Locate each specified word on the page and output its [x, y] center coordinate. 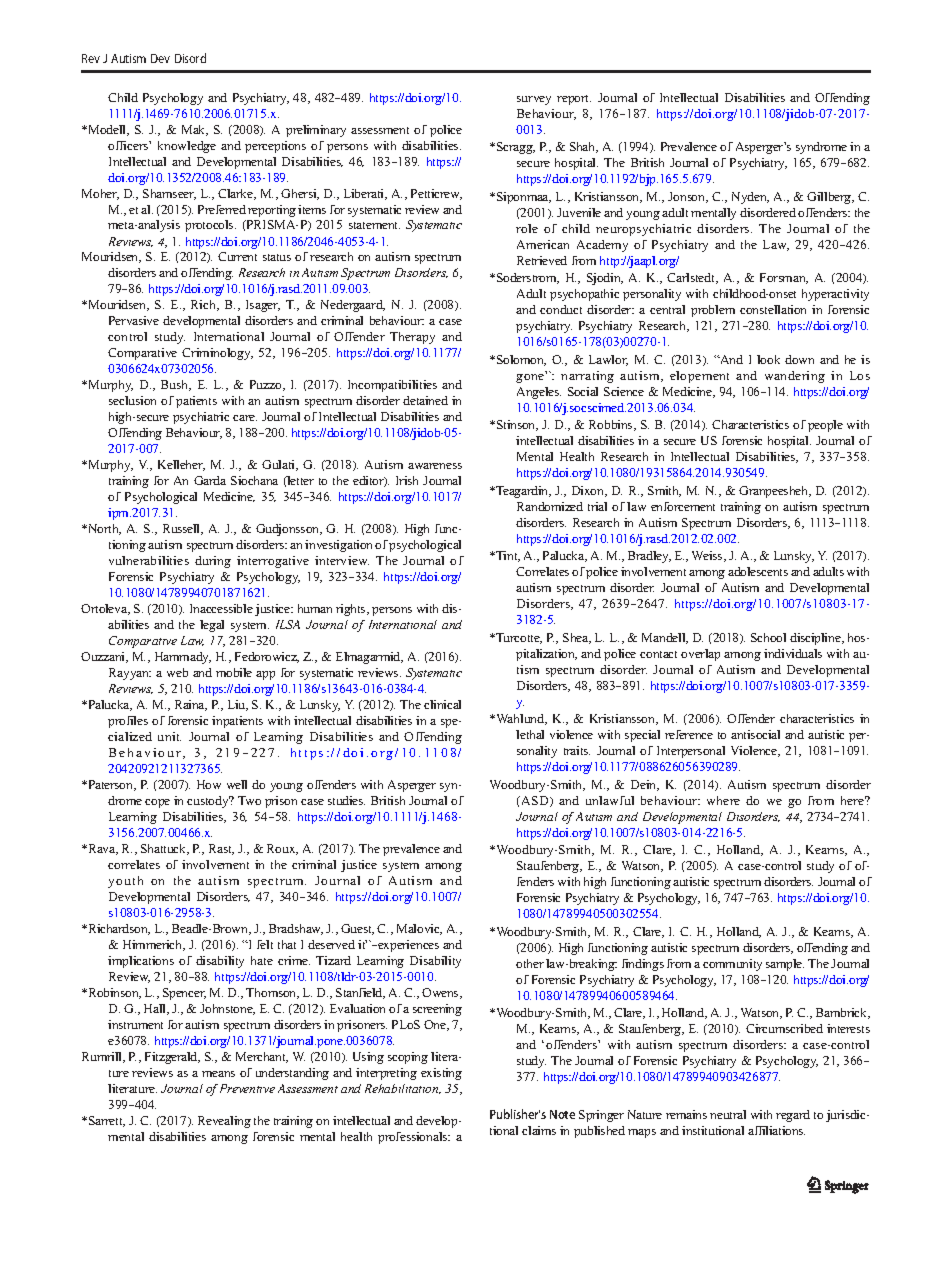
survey [534, 100]
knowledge [187, 147]
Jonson [688, 197]
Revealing [224, 1122]
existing [441, 1074]
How [209, 784]
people [825, 426]
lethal [530, 734]
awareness [435, 466]
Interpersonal [691, 752]
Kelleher [181, 465]
